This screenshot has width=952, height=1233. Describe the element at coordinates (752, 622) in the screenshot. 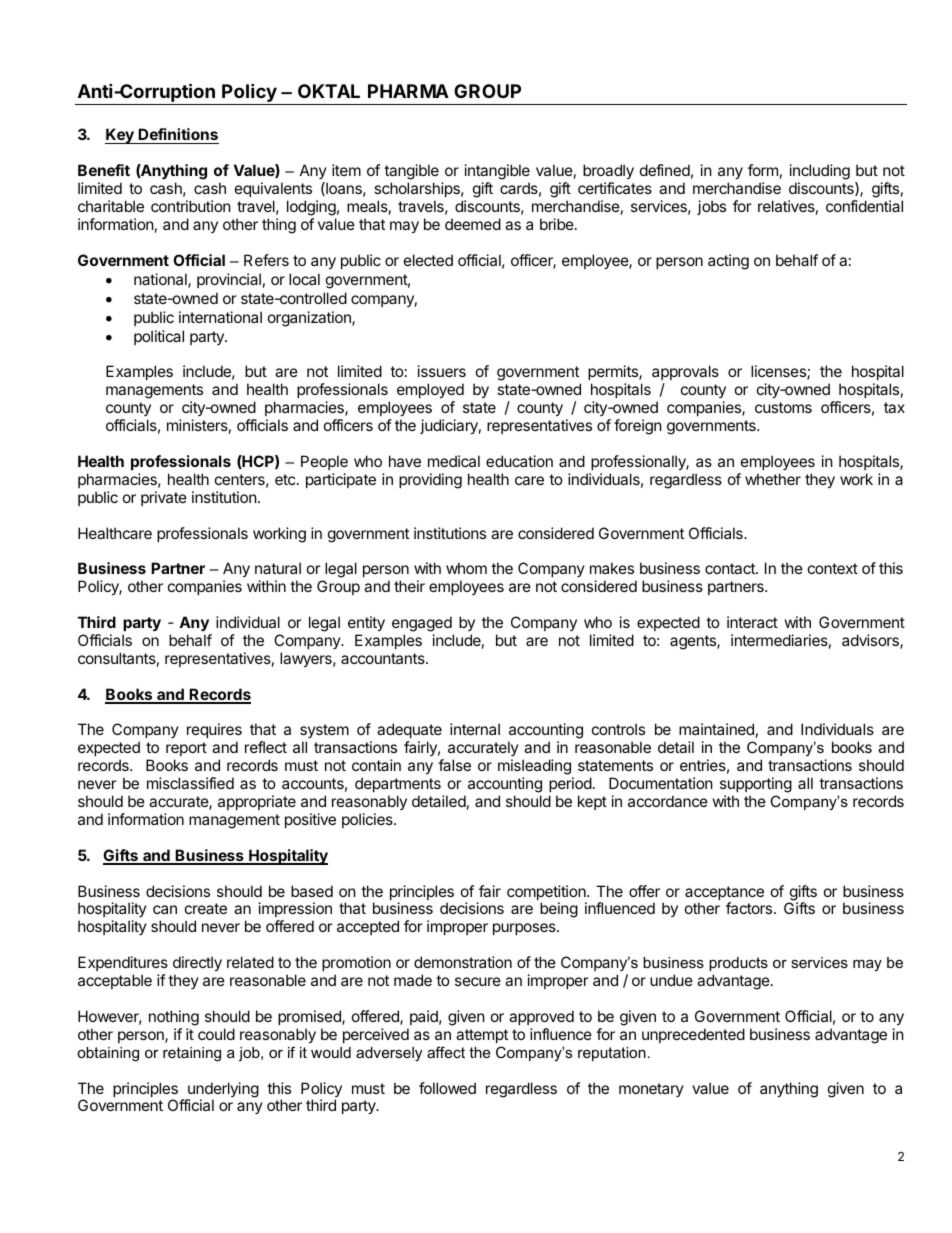

I see `interact` at that location.
